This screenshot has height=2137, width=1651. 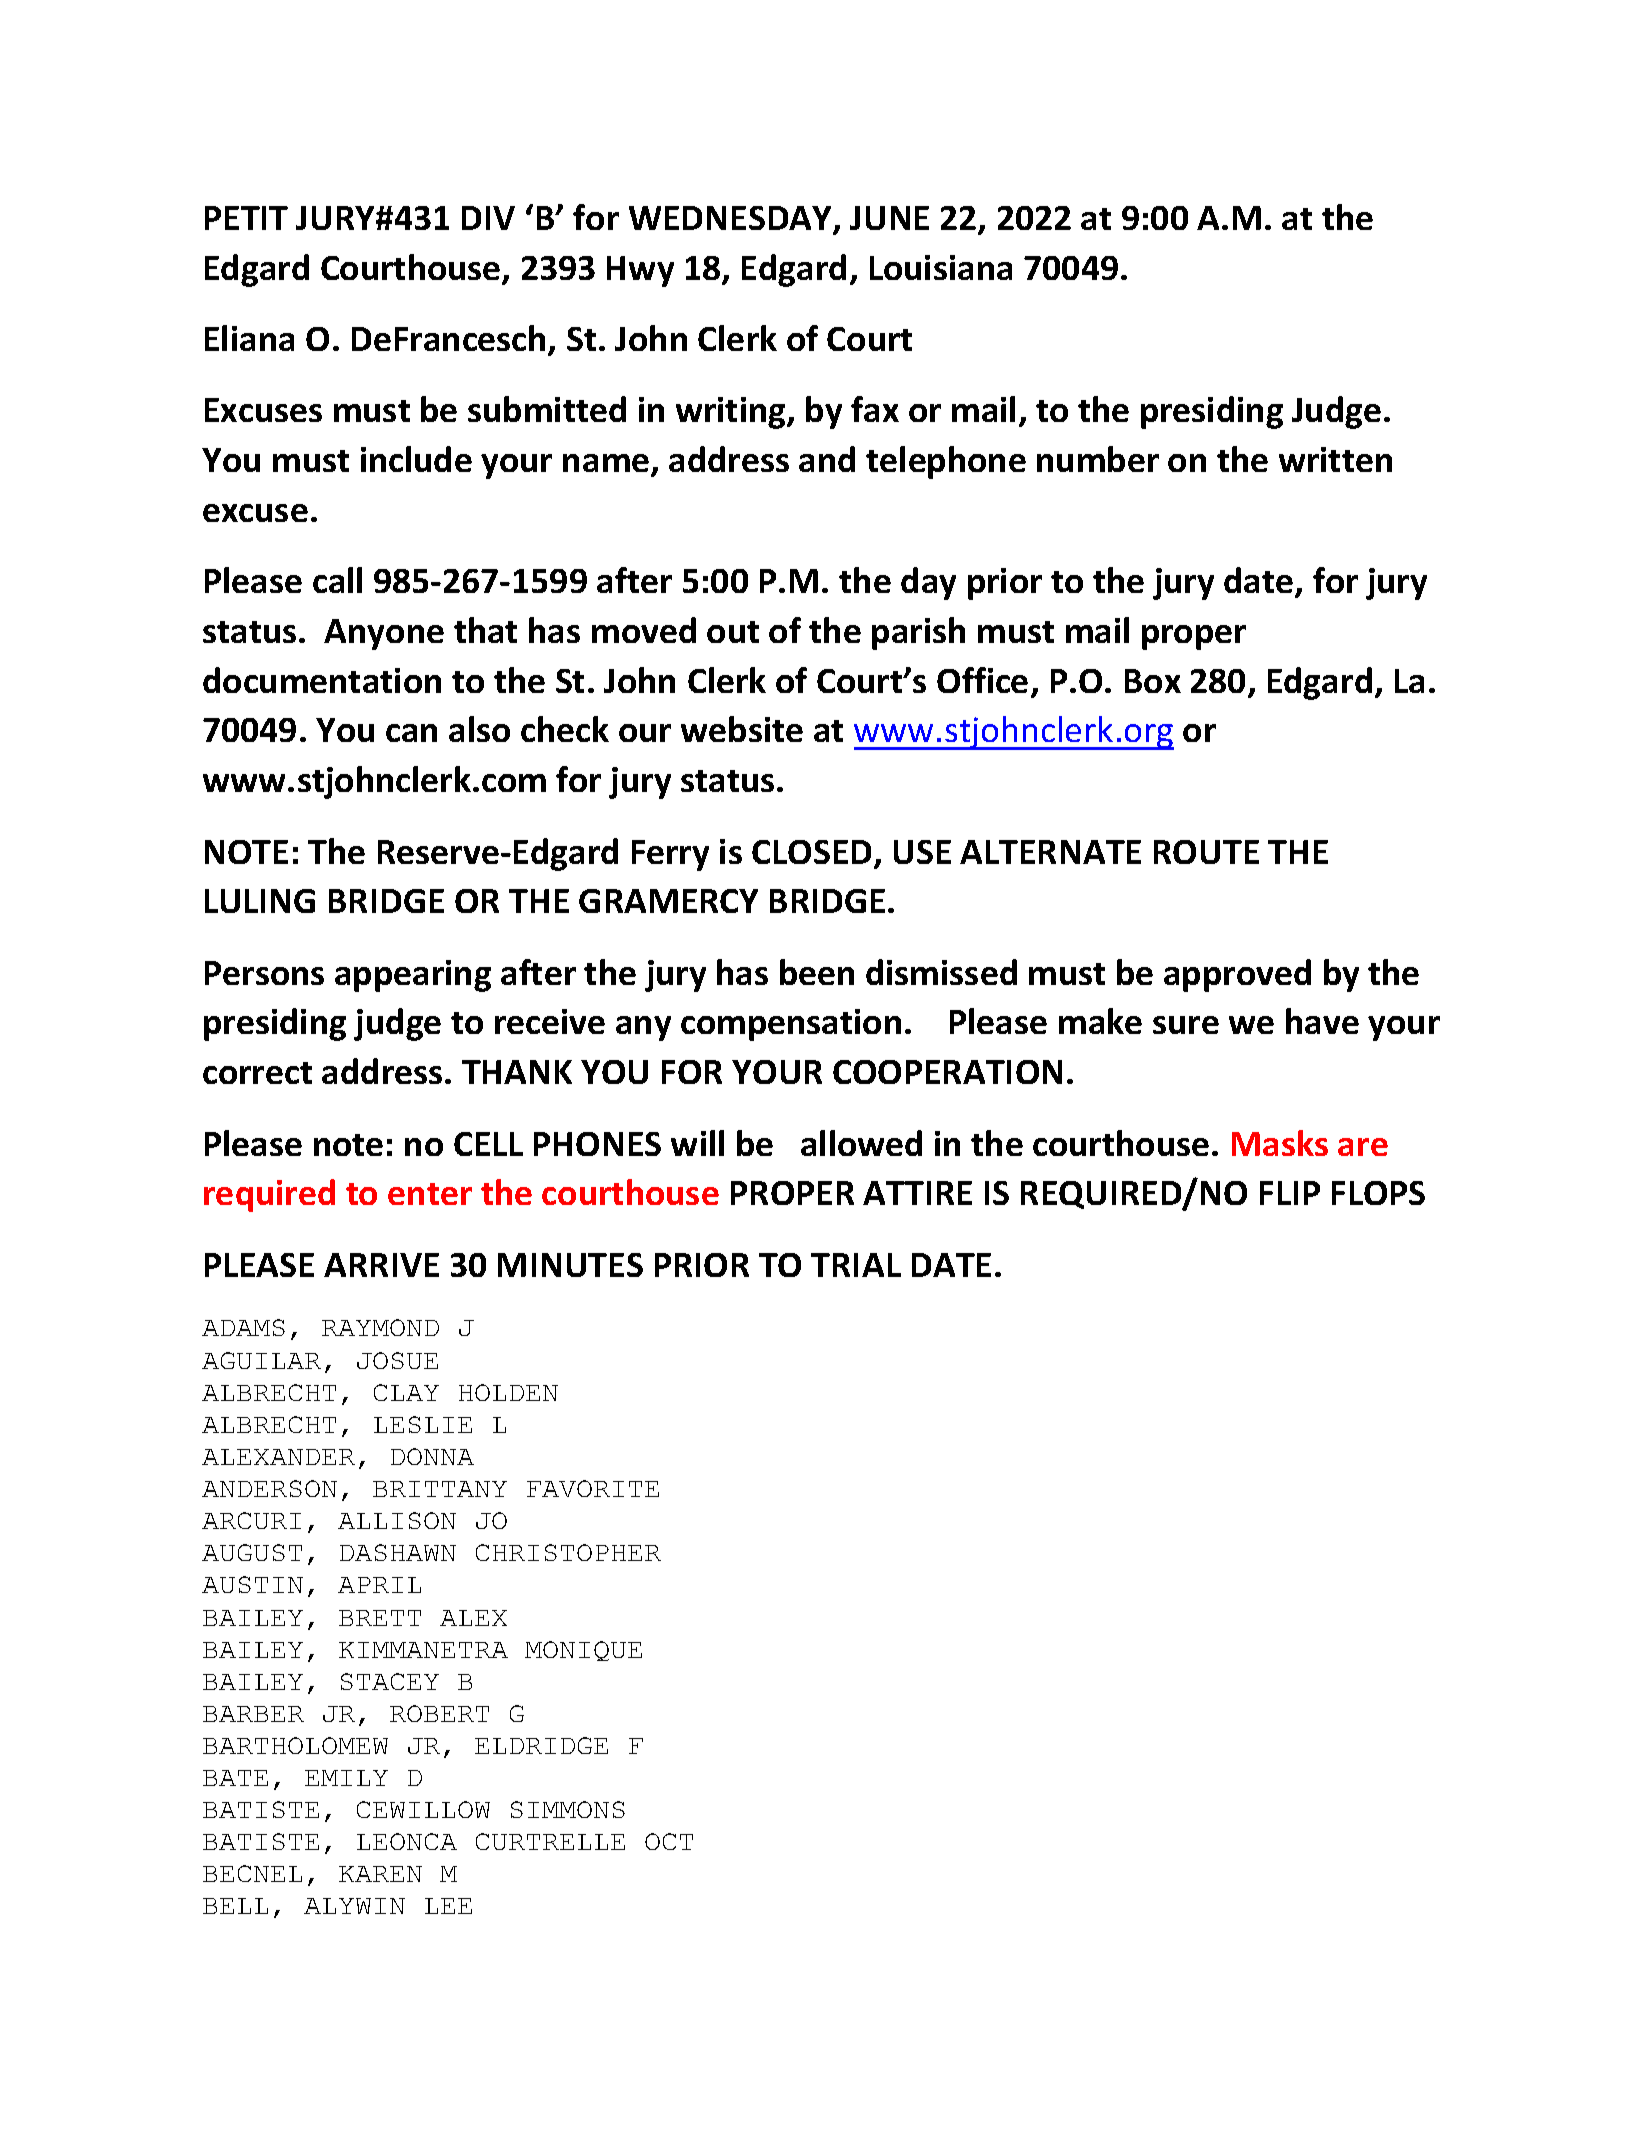 I want to click on WEDNESDAY, so click(x=732, y=219).
